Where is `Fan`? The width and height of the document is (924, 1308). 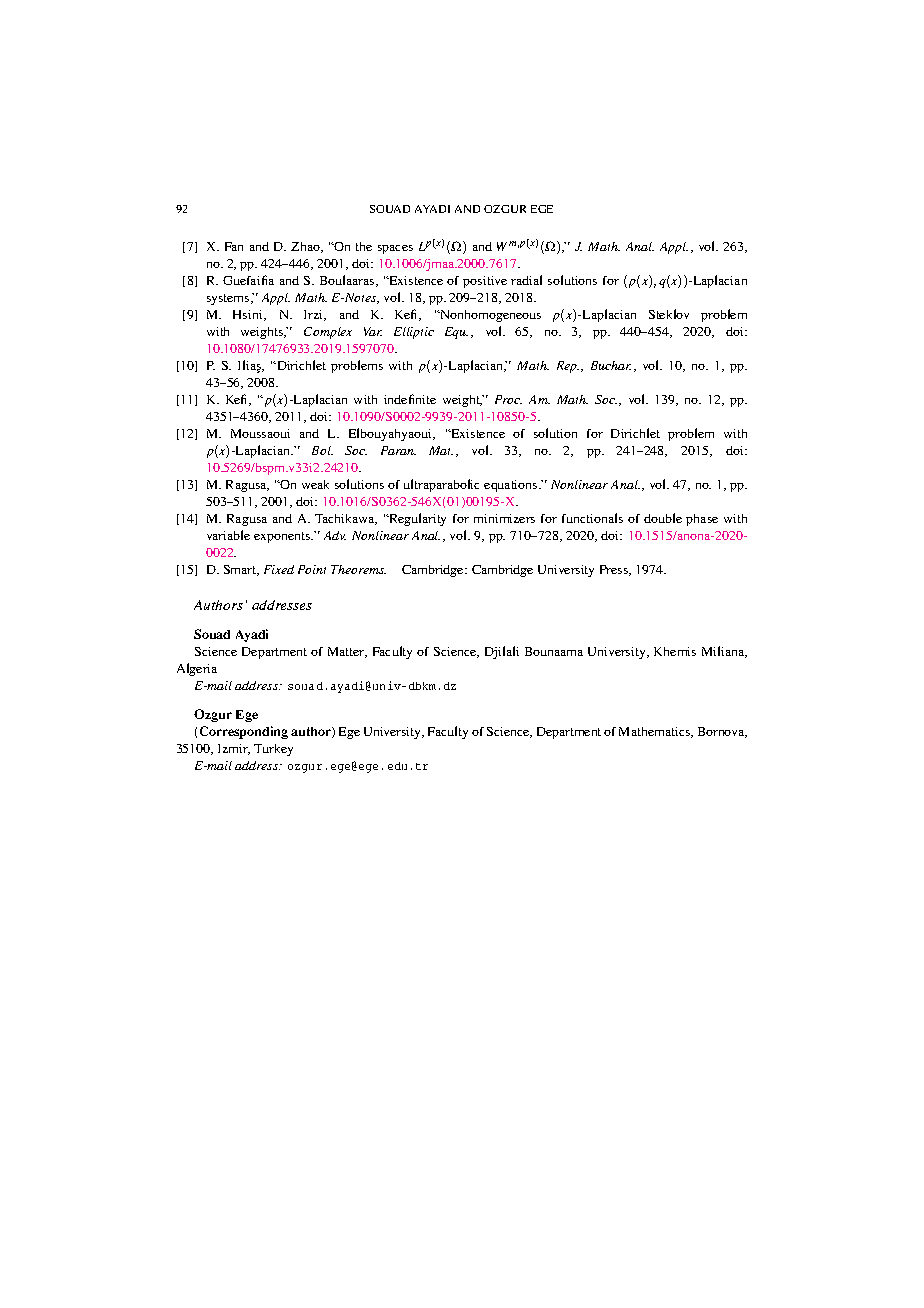
Fan is located at coordinates (234, 246).
